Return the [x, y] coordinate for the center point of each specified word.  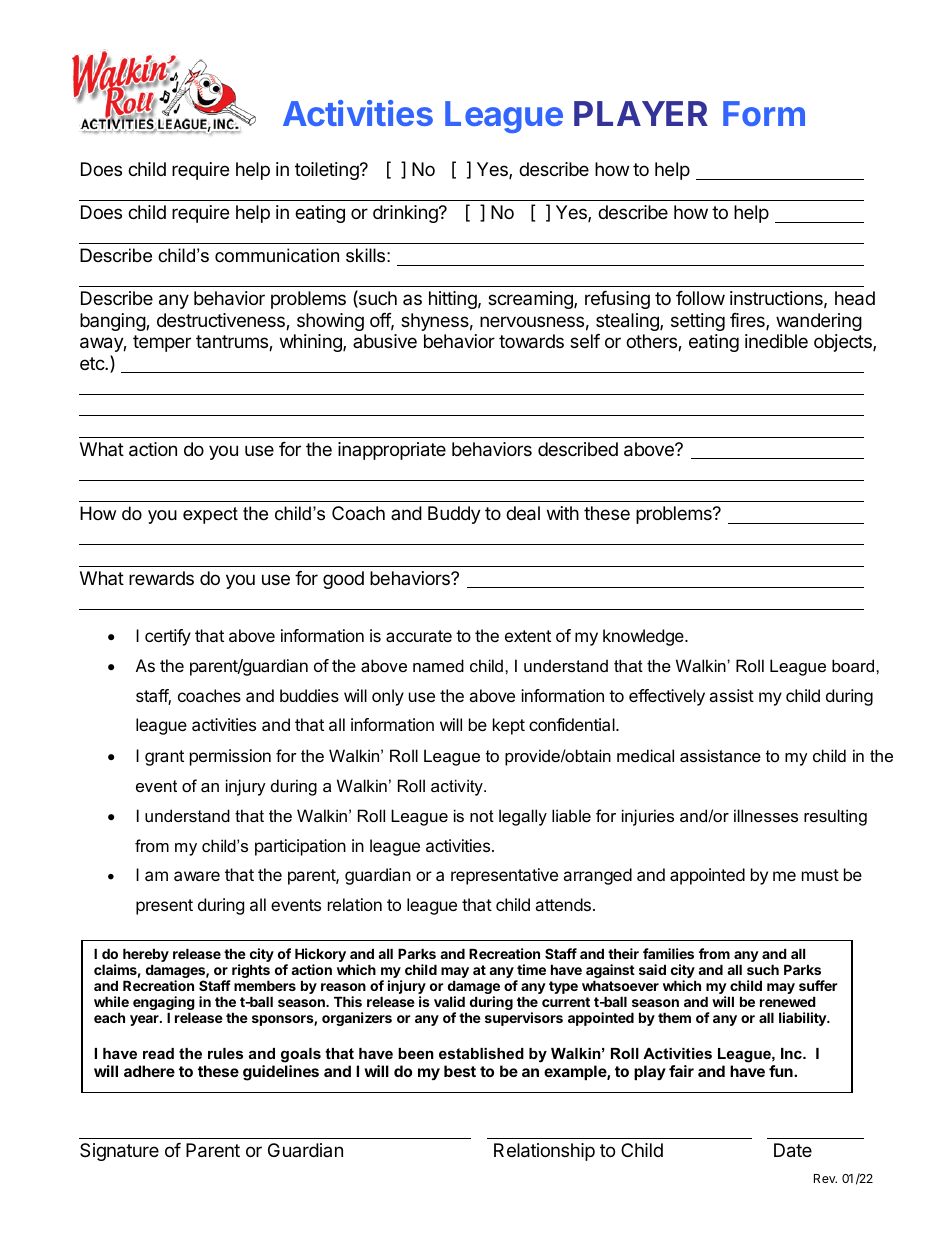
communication [277, 255]
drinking [406, 214]
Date [793, 1150]
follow [700, 298]
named [438, 665]
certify [168, 637]
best [460, 1071]
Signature [119, 1152]
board [854, 665]
